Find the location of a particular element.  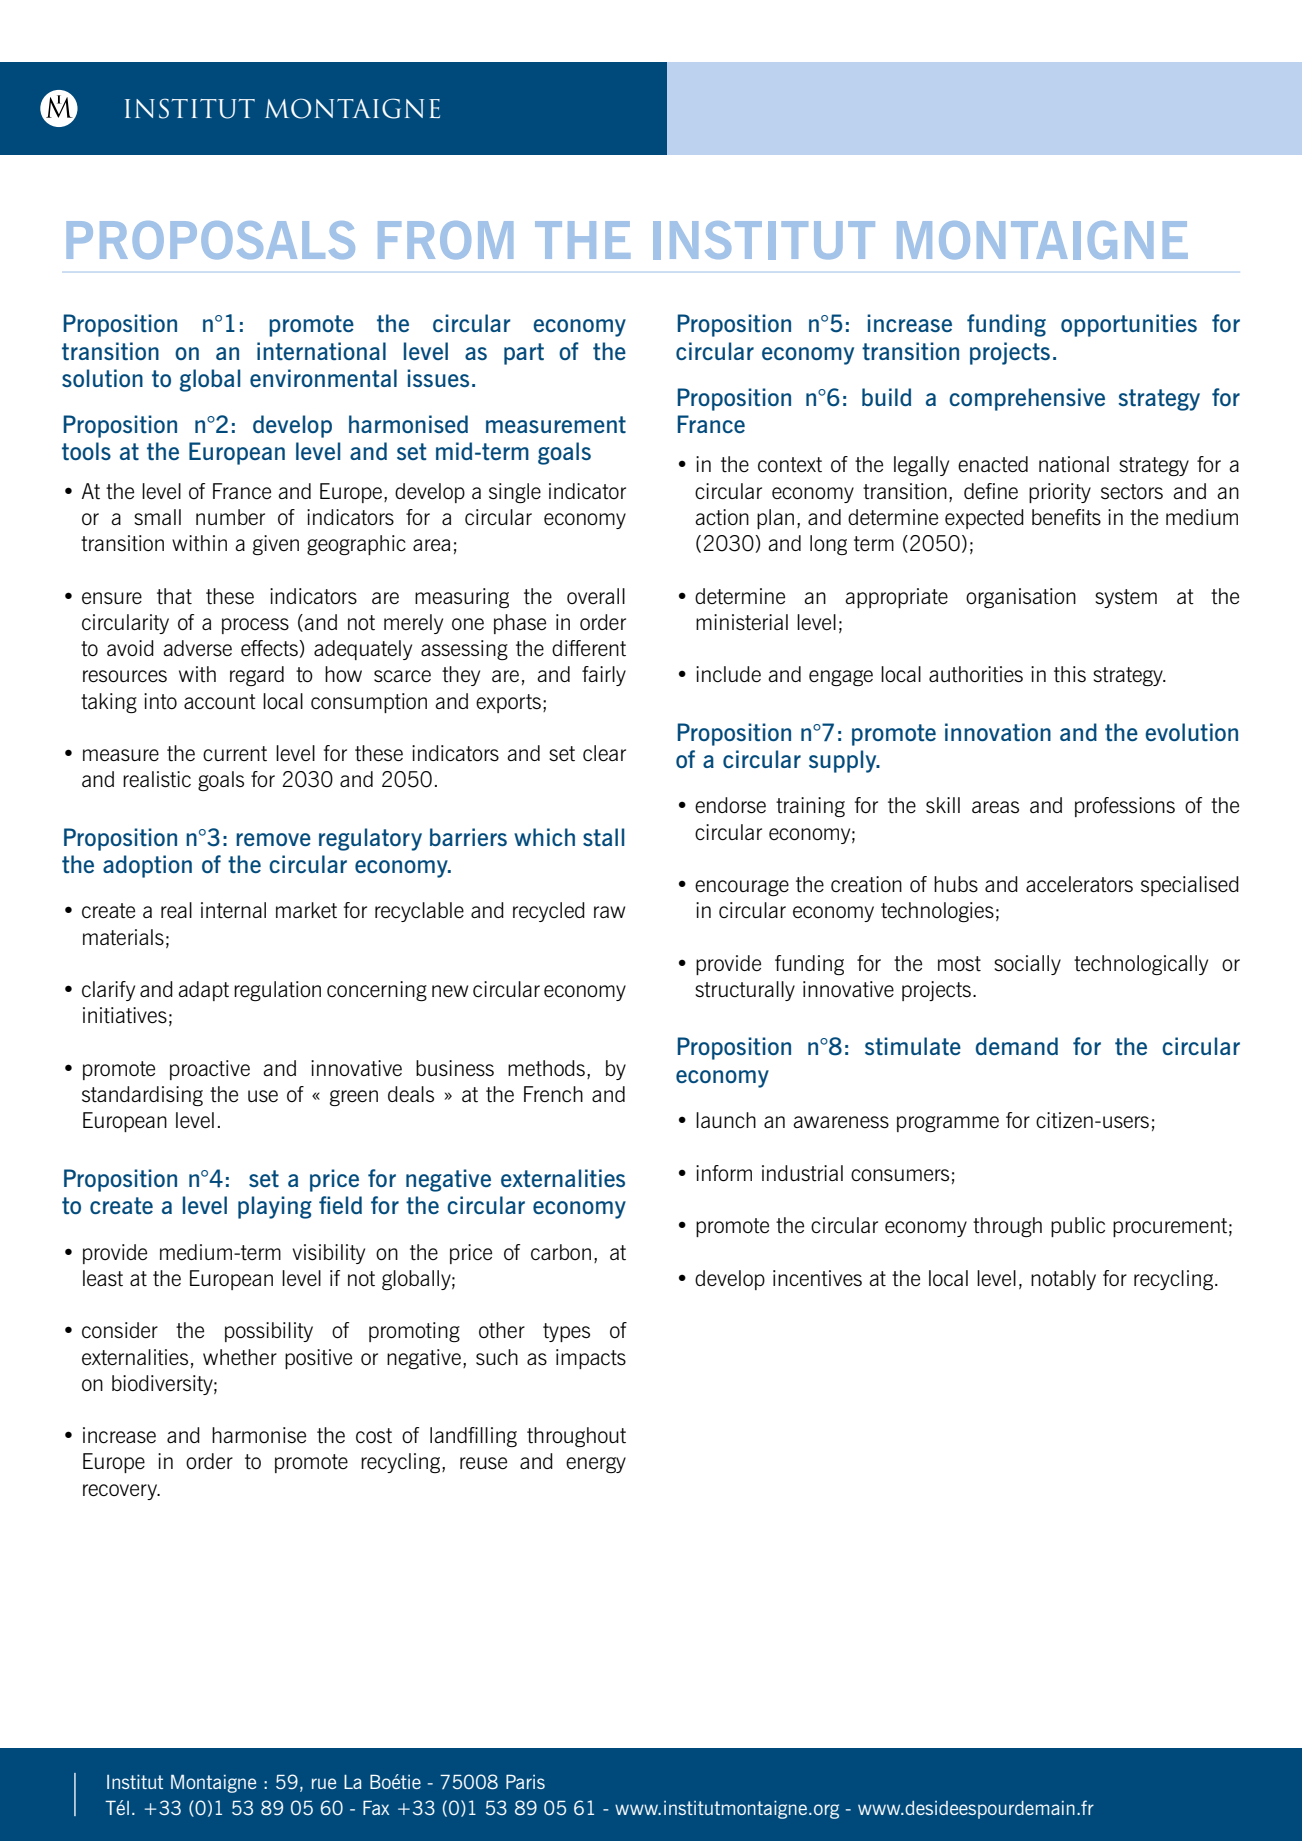

demand is located at coordinates (1017, 1046).
